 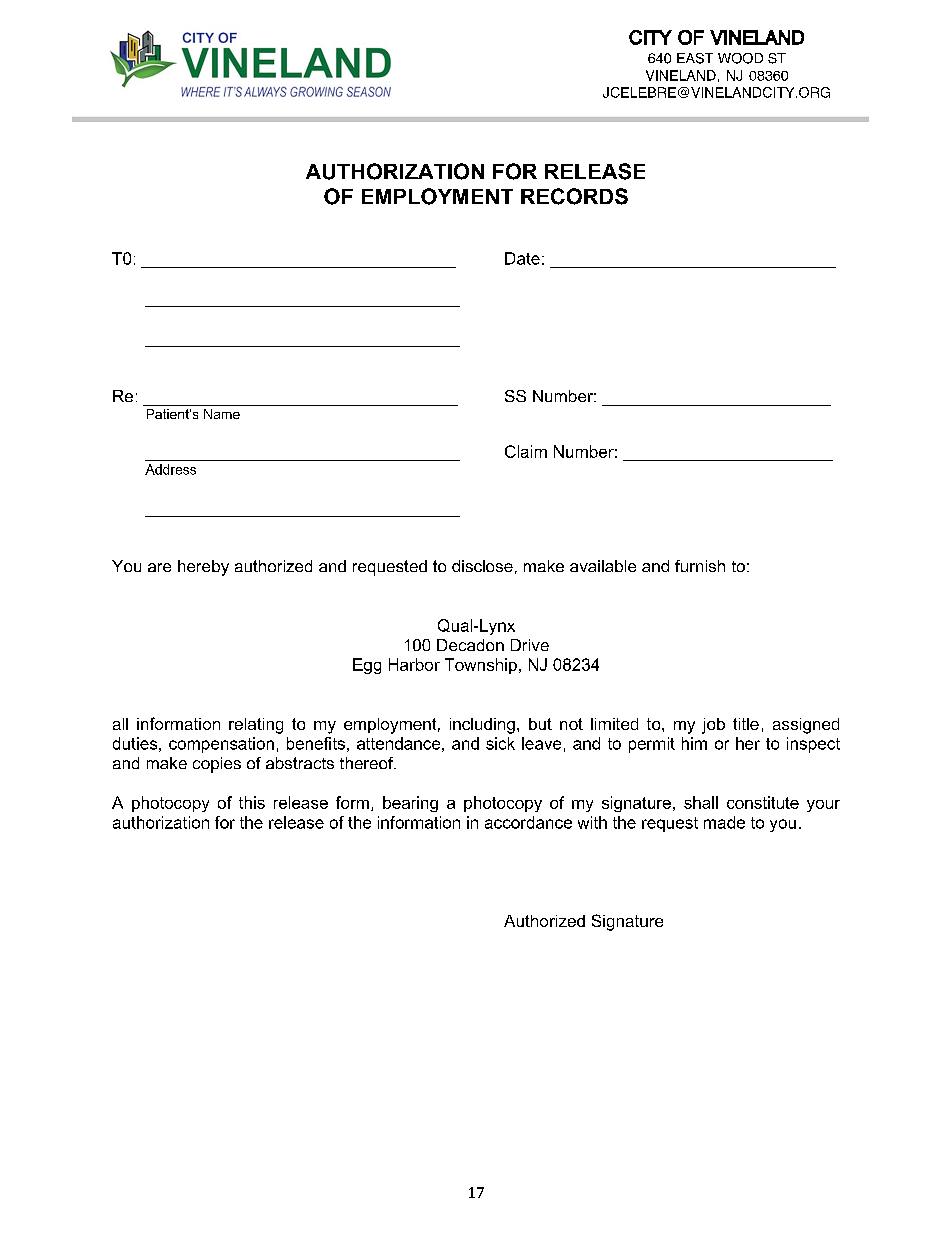 I want to click on Name, so click(x=222, y=414).
